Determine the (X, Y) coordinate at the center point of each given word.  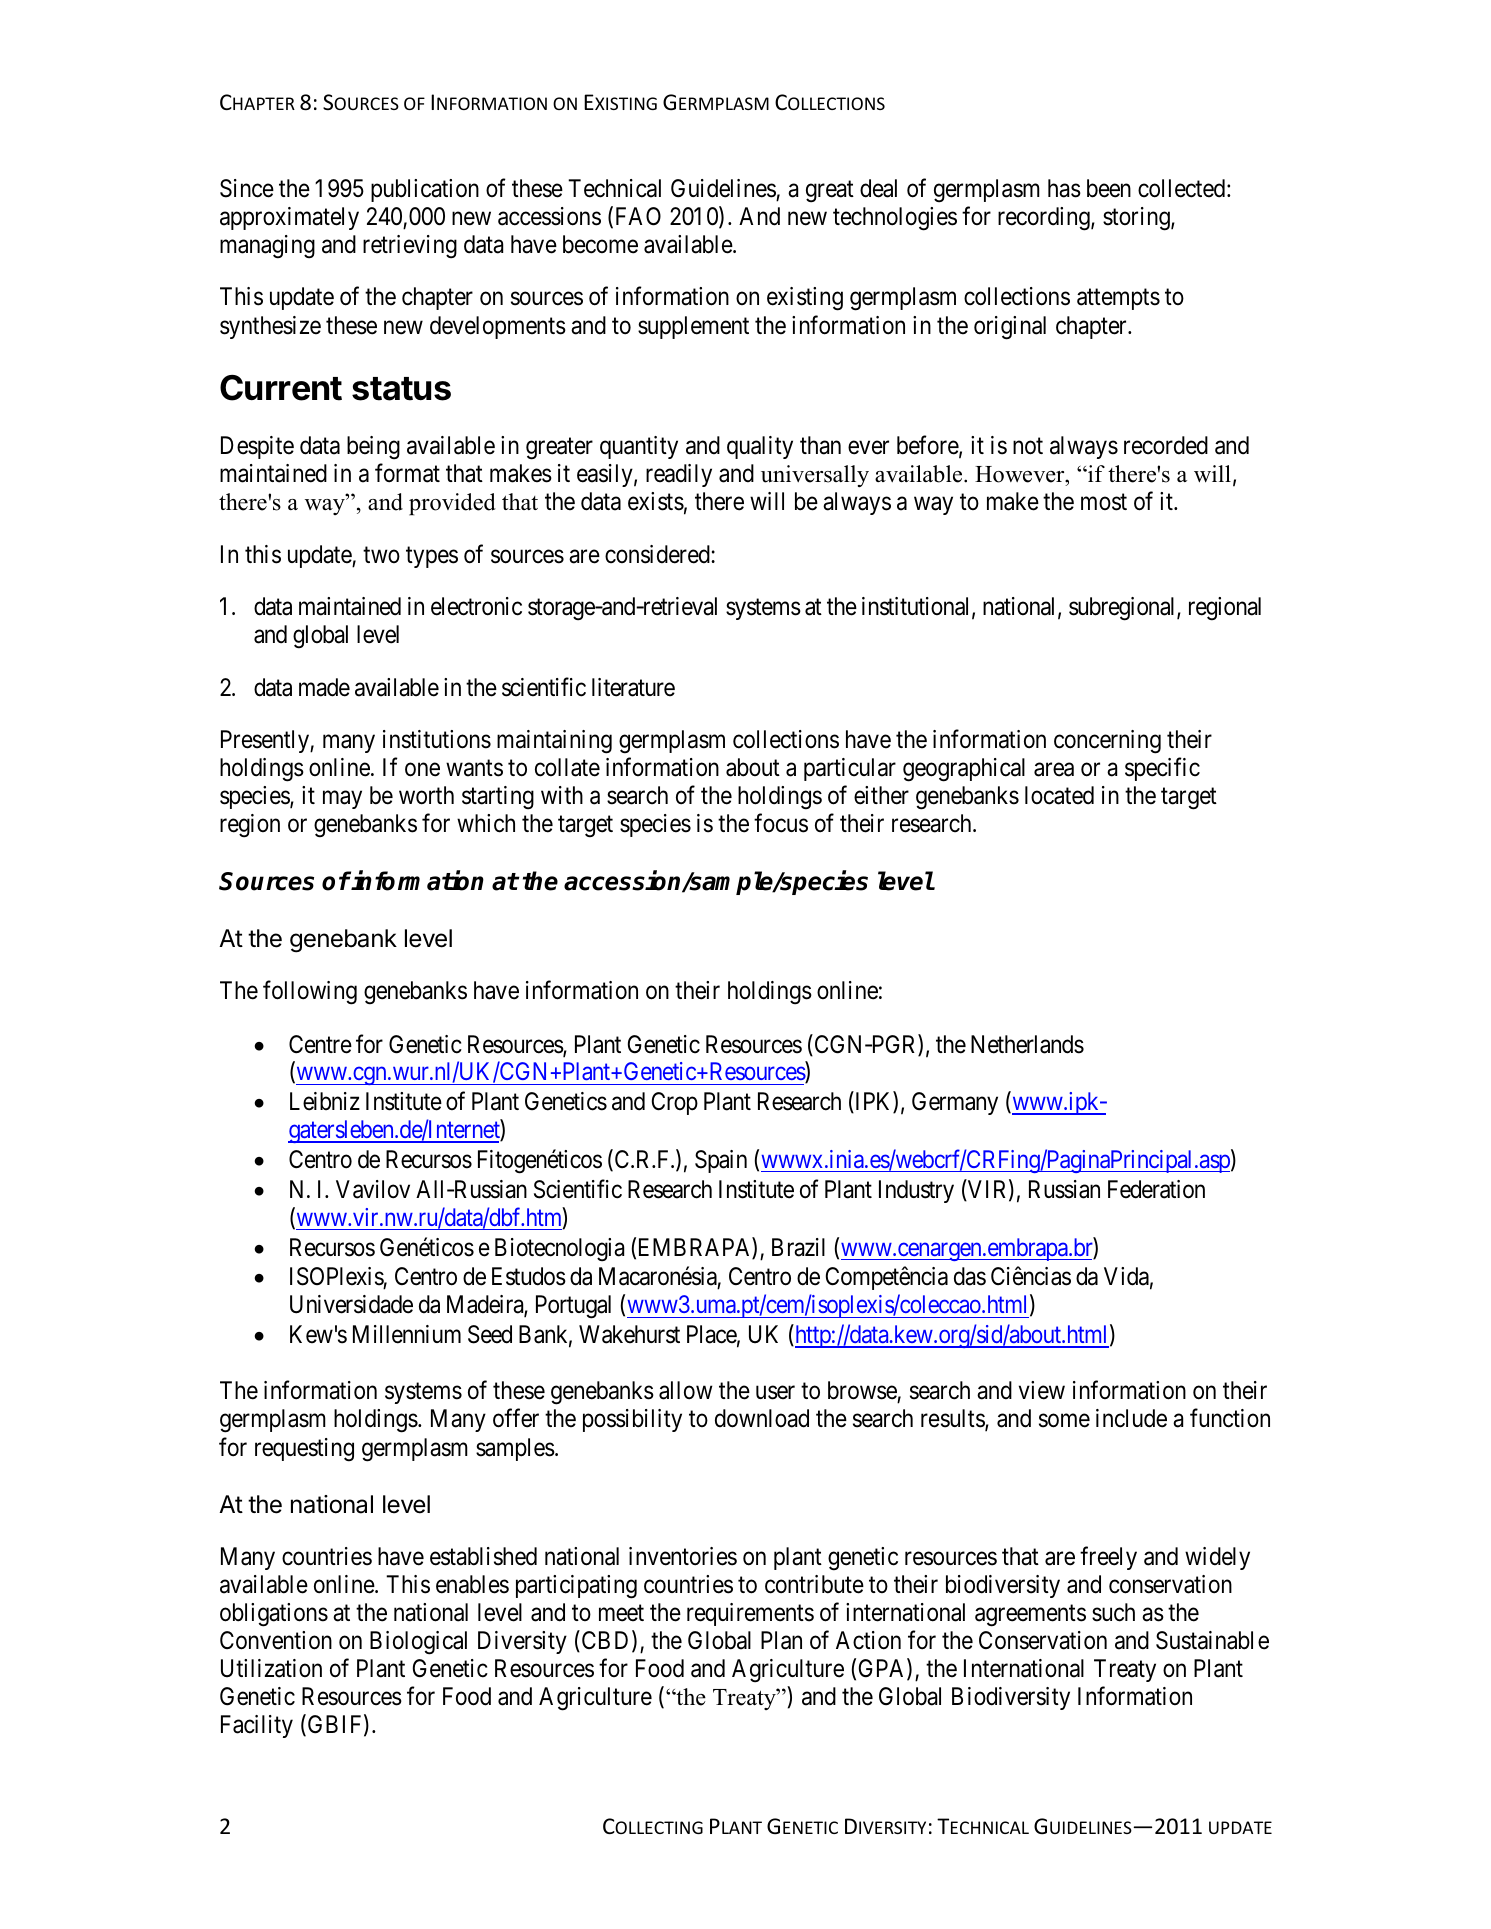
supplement (693, 327)
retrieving (410, 247)
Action (868, 1640)
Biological (418, 1643)
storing (1137, 219)
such (1113, 1612)
